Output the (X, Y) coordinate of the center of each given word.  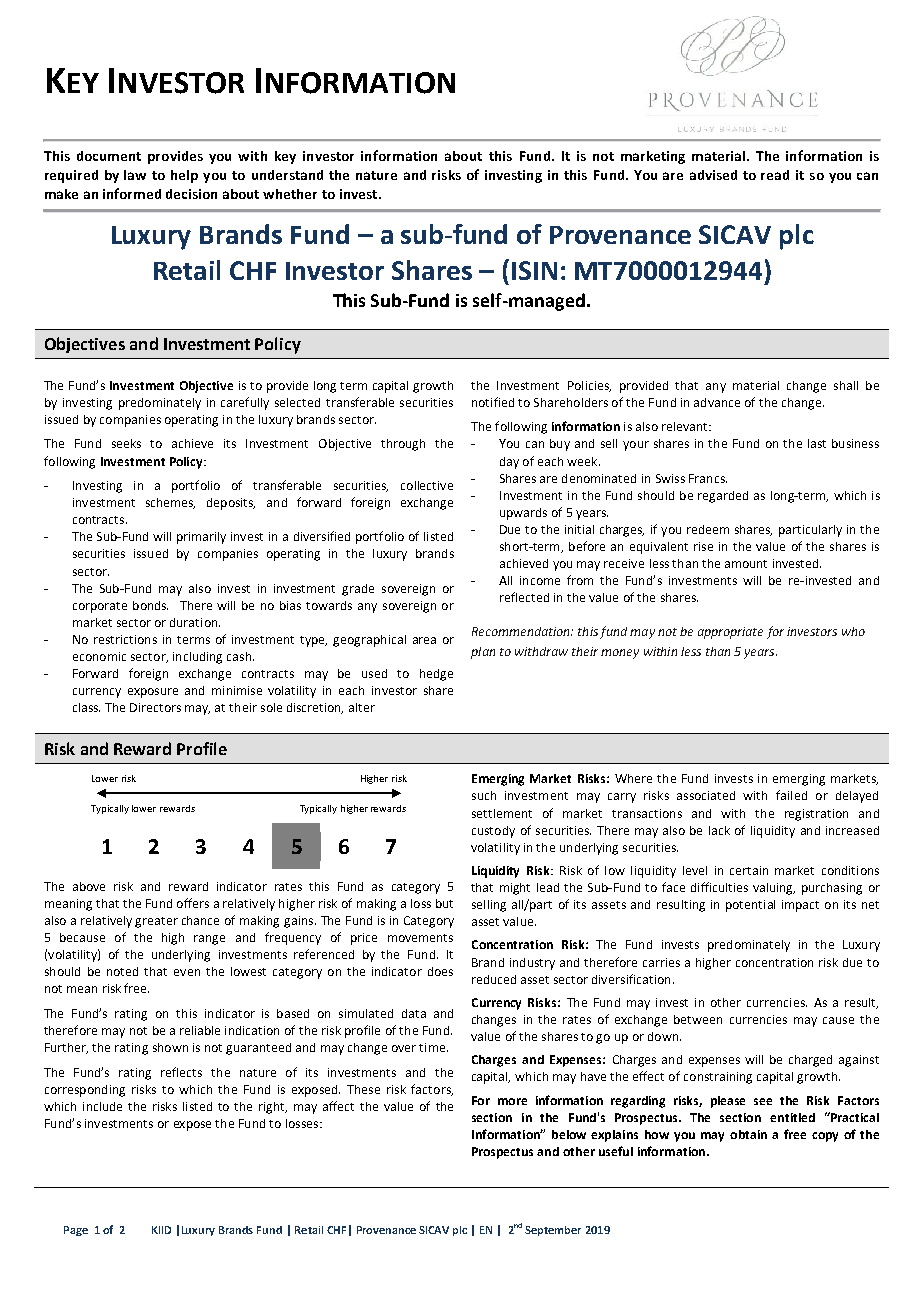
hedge (436, 675)
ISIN (534, 270)
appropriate (730, 633)
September (553, 1231)
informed (132, 193)
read (775, 175)
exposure (153, 693)
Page (76, 1231)
